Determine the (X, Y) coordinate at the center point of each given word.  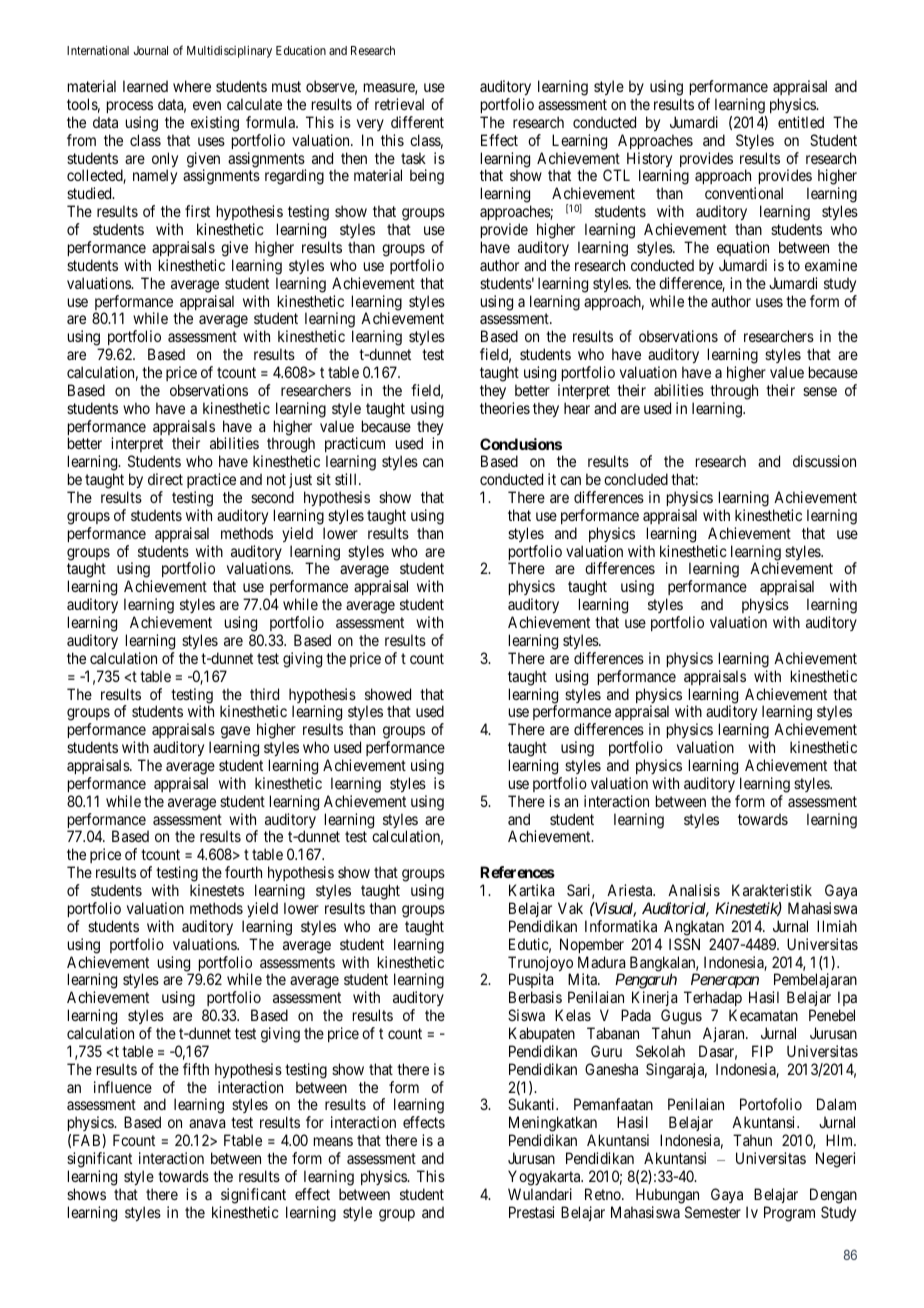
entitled (801, 122)
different (417, 122)
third (264, 694)
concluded (636, 479)
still (347, 479)
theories (505, 408)
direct (165, 479)
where (192, 86)
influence (123, 1087)
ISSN (684, 944)
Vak (570, 908)
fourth (243, 872)
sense (820, 391)
